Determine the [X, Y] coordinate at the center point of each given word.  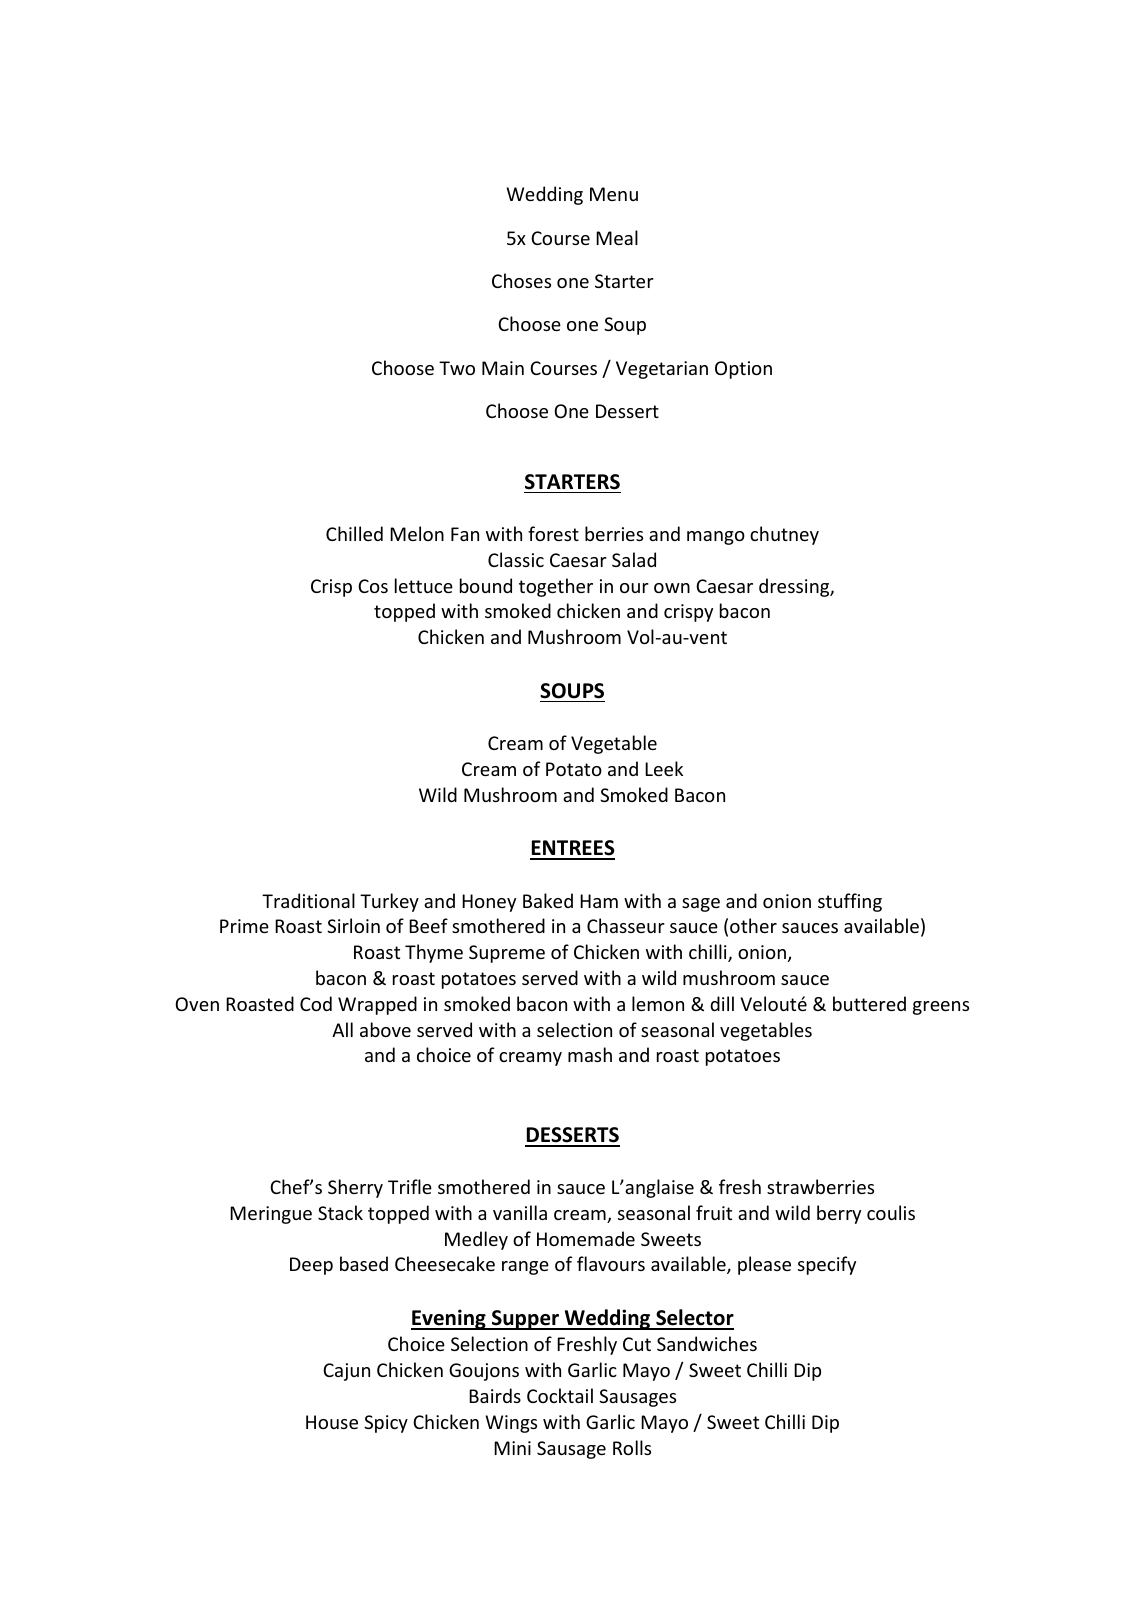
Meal [617, 237]
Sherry [355, 1188]
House [332, 1422]
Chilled [354, 533]
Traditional [308, 900]
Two [457, 368]
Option [743, 370]
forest [553, 533]
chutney [784, 535]
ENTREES [572, 849]
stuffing [850, 902]
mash [590, 1054]
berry [839, 1214]
